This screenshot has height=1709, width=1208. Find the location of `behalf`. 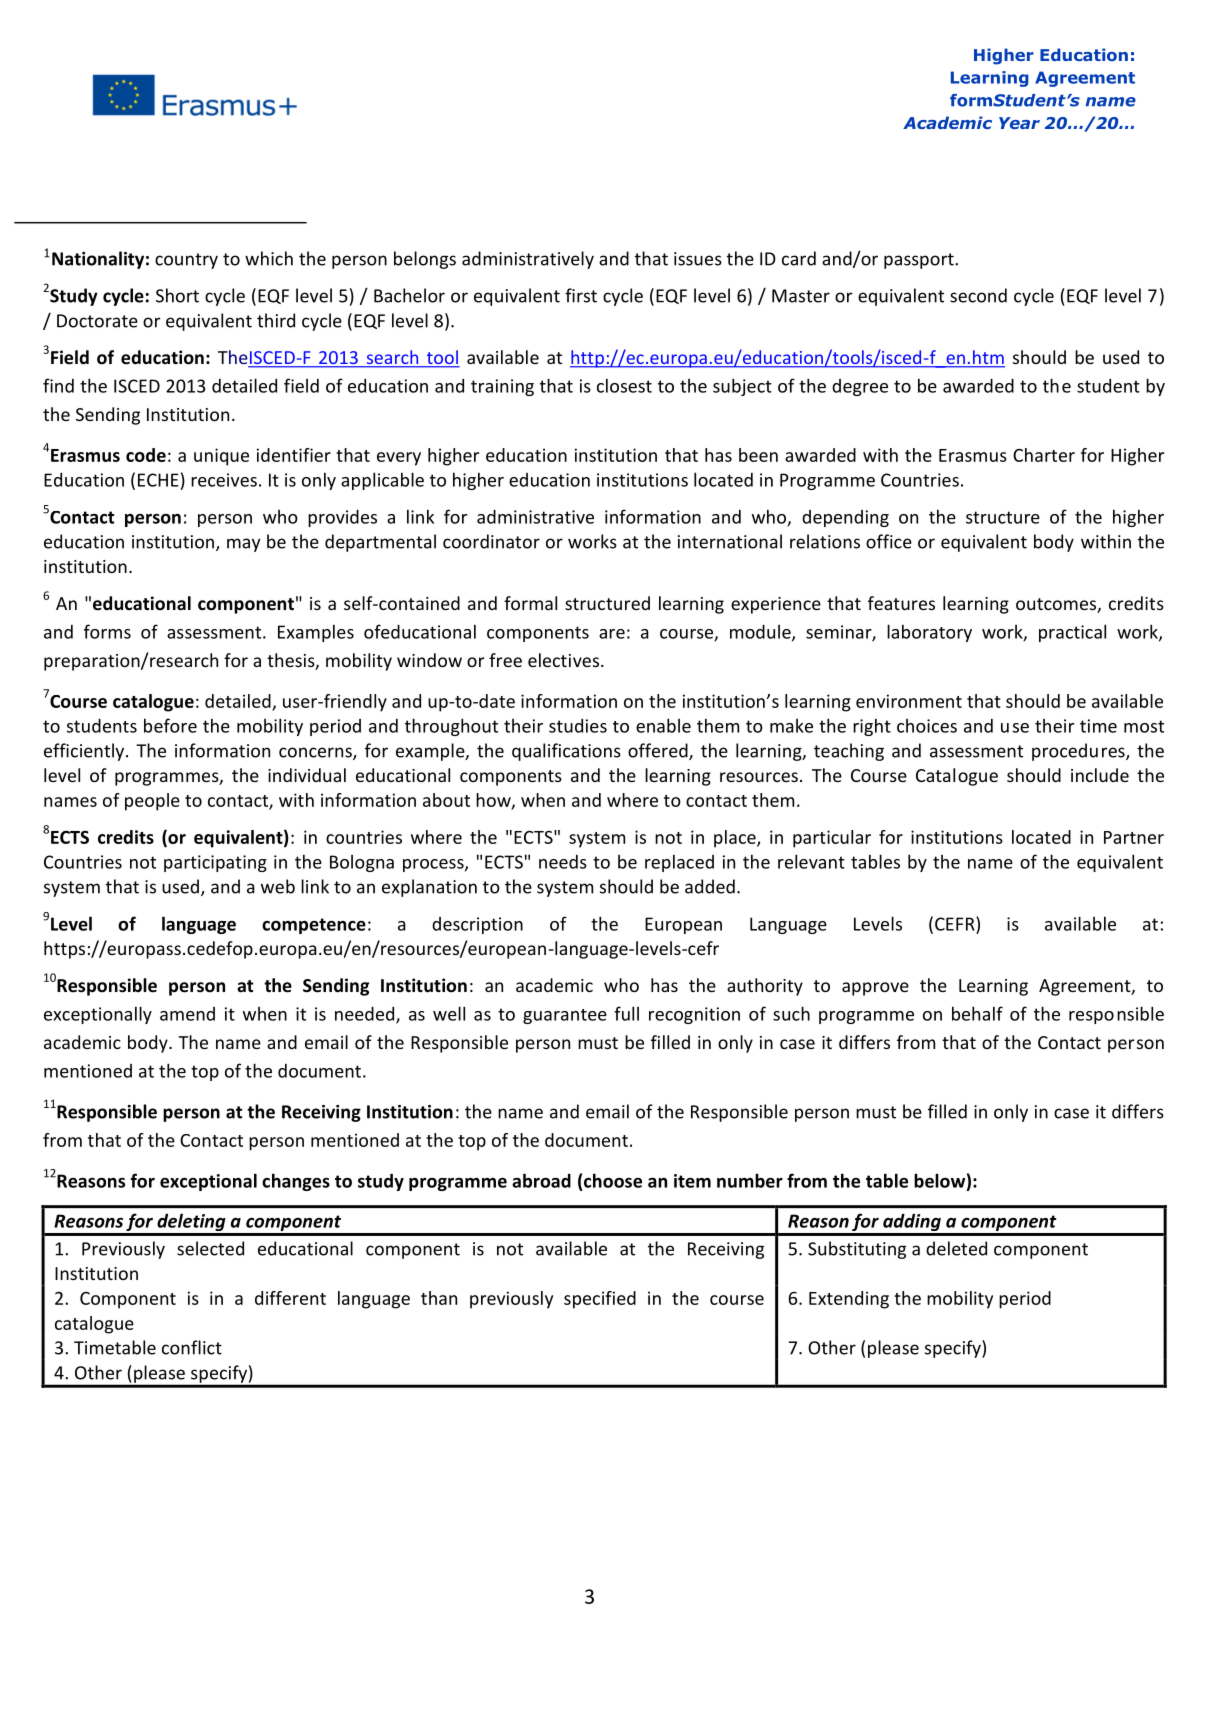

behalf is located at coordinates (977, 1013).
